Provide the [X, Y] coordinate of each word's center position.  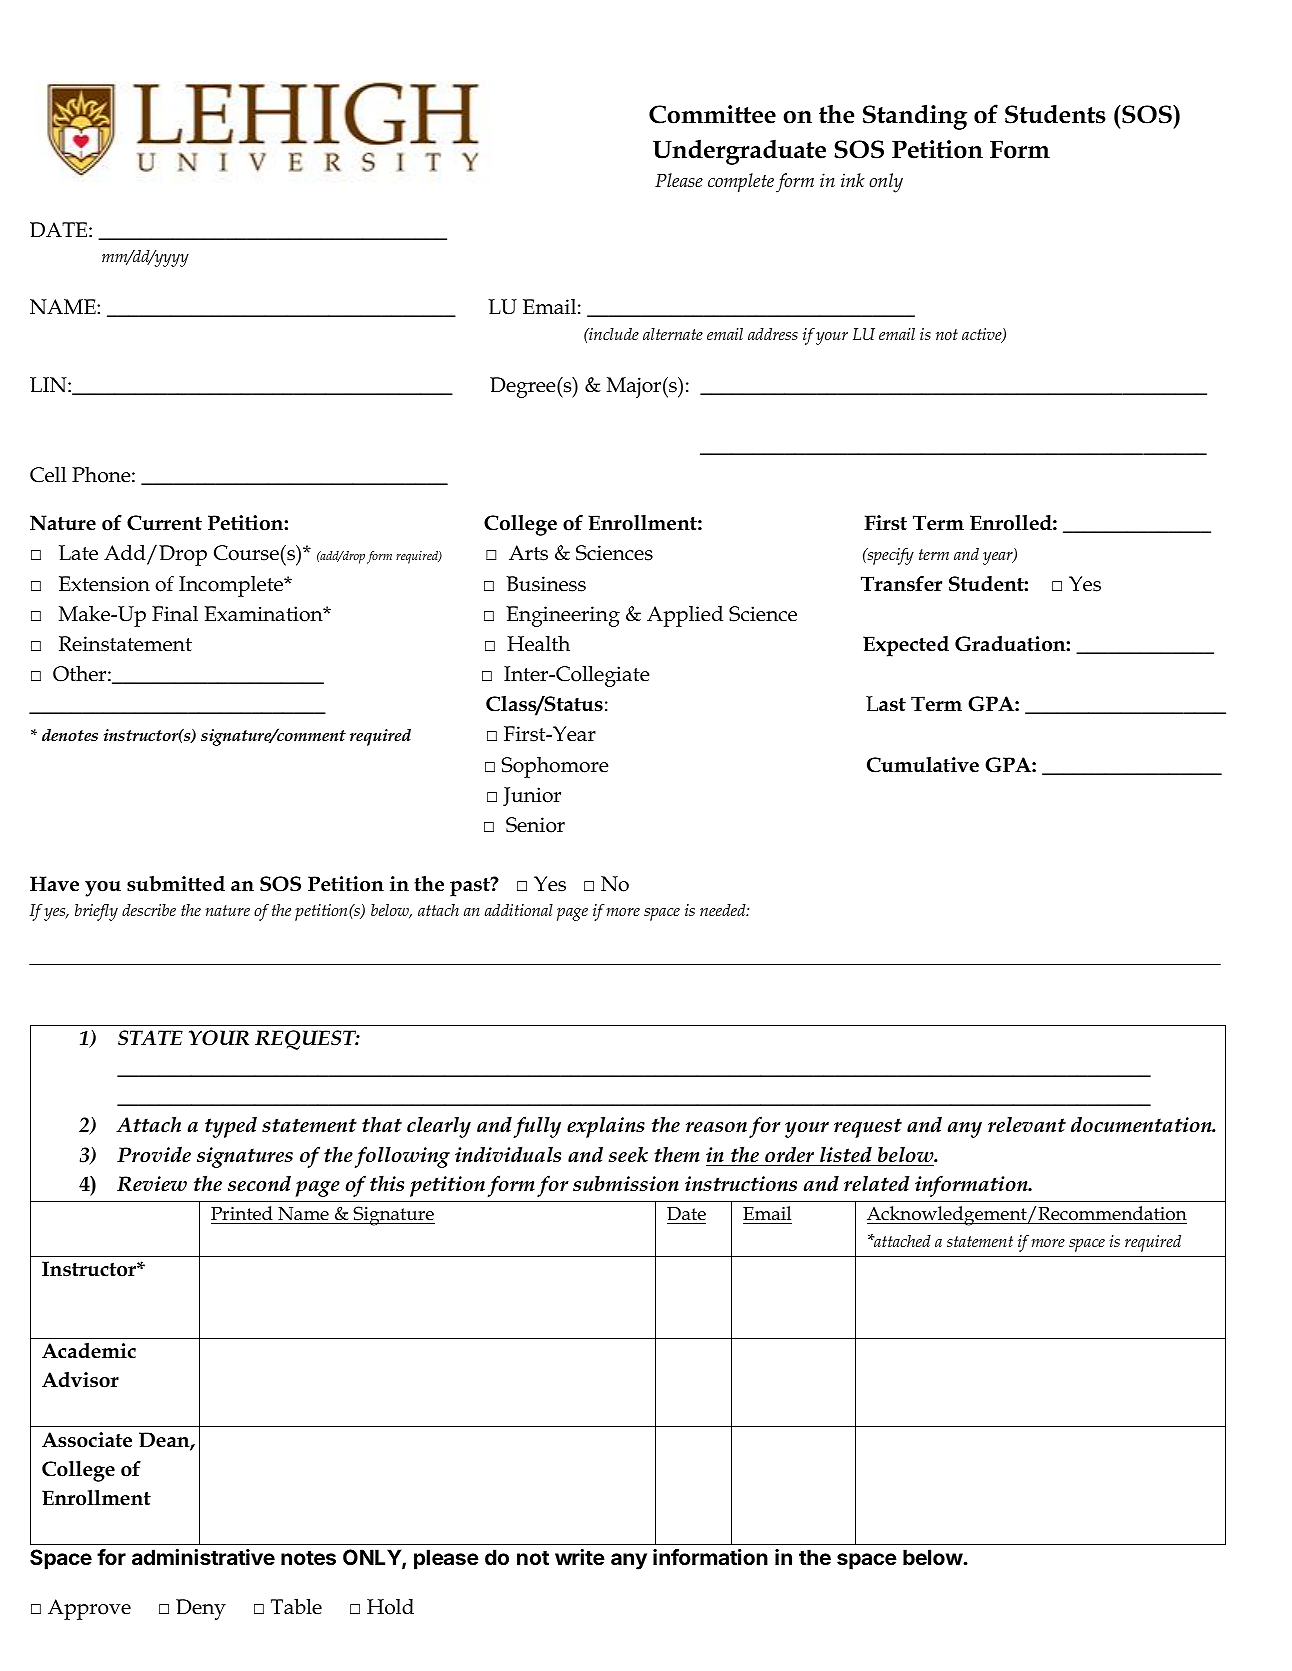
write [580, 1557]
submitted [176, 884]
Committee [712, 114]
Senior [535, 825]
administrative [203, 1557]
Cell [48, 475]
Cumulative [923, 765]
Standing [915, 117]
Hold [390, 1607]
